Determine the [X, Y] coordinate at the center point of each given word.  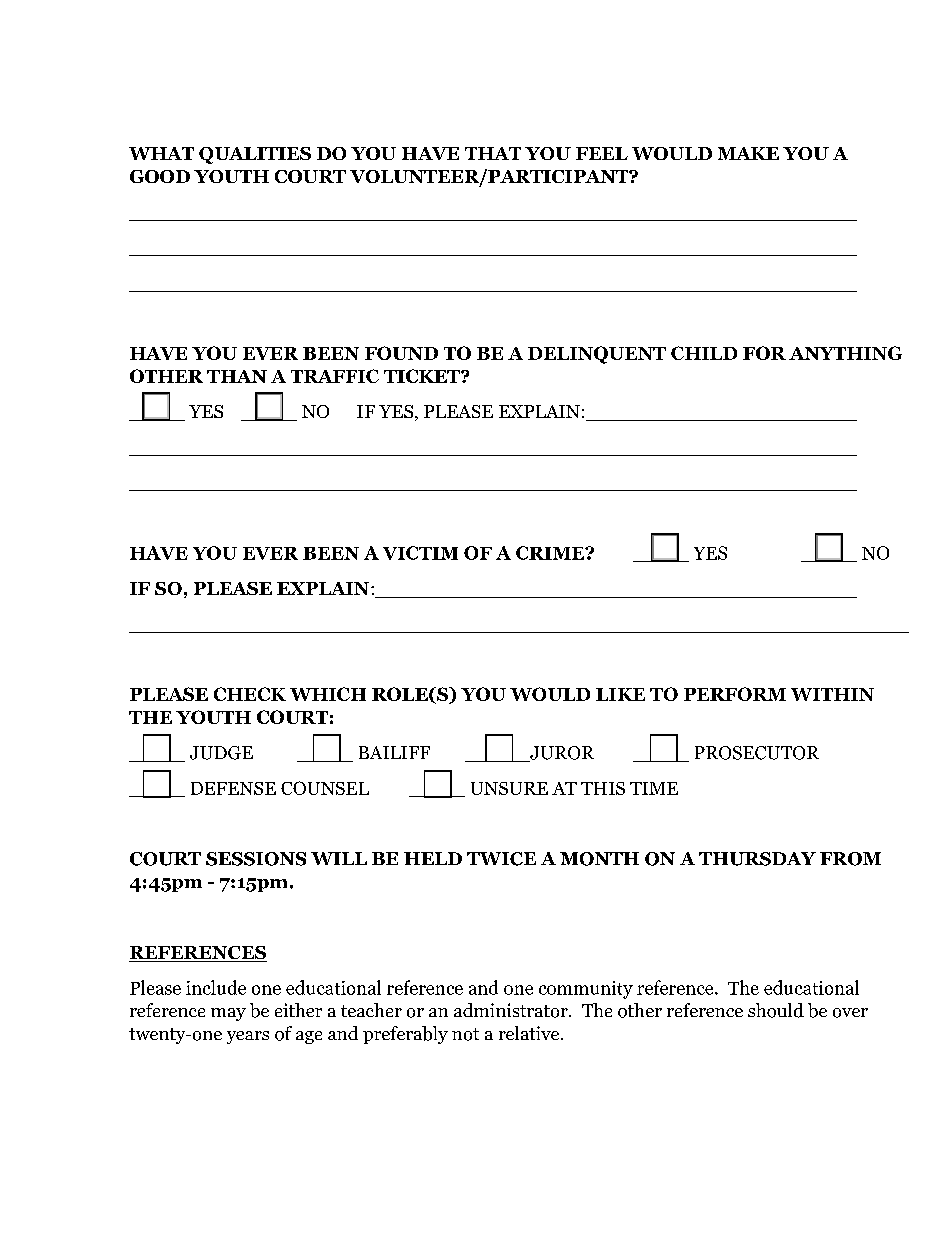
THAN [237, 376]
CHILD [704, 353]
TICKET [423, 376]
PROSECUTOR [757, 753]
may [228, 1014]
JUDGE [221, 753]
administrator [512, 1010]
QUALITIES [255, 155]
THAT [493, 153]
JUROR [561, 754]
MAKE [748, 153]
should [776, 1010]
